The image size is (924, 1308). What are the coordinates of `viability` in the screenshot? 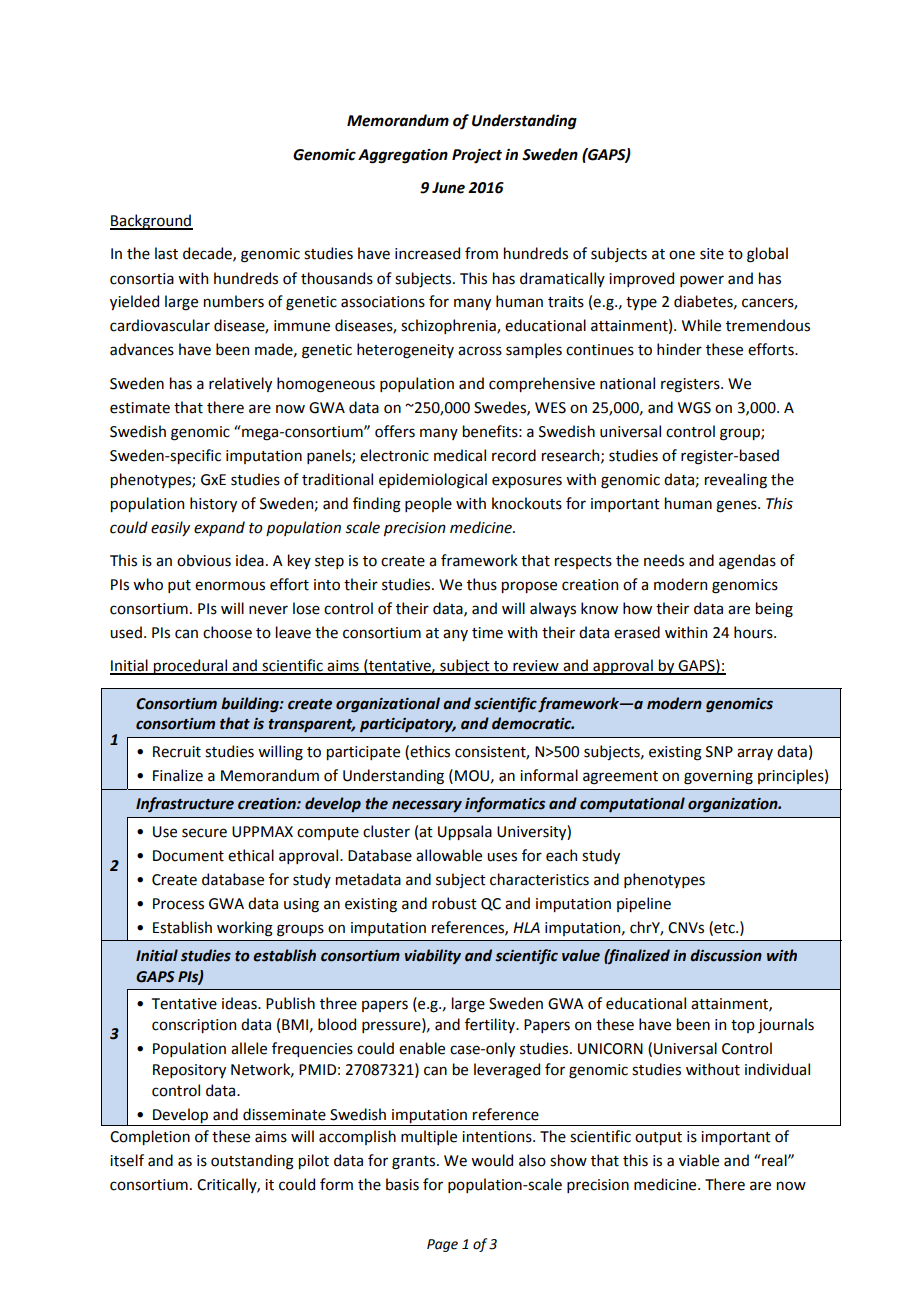 It's located at (433, 956).
